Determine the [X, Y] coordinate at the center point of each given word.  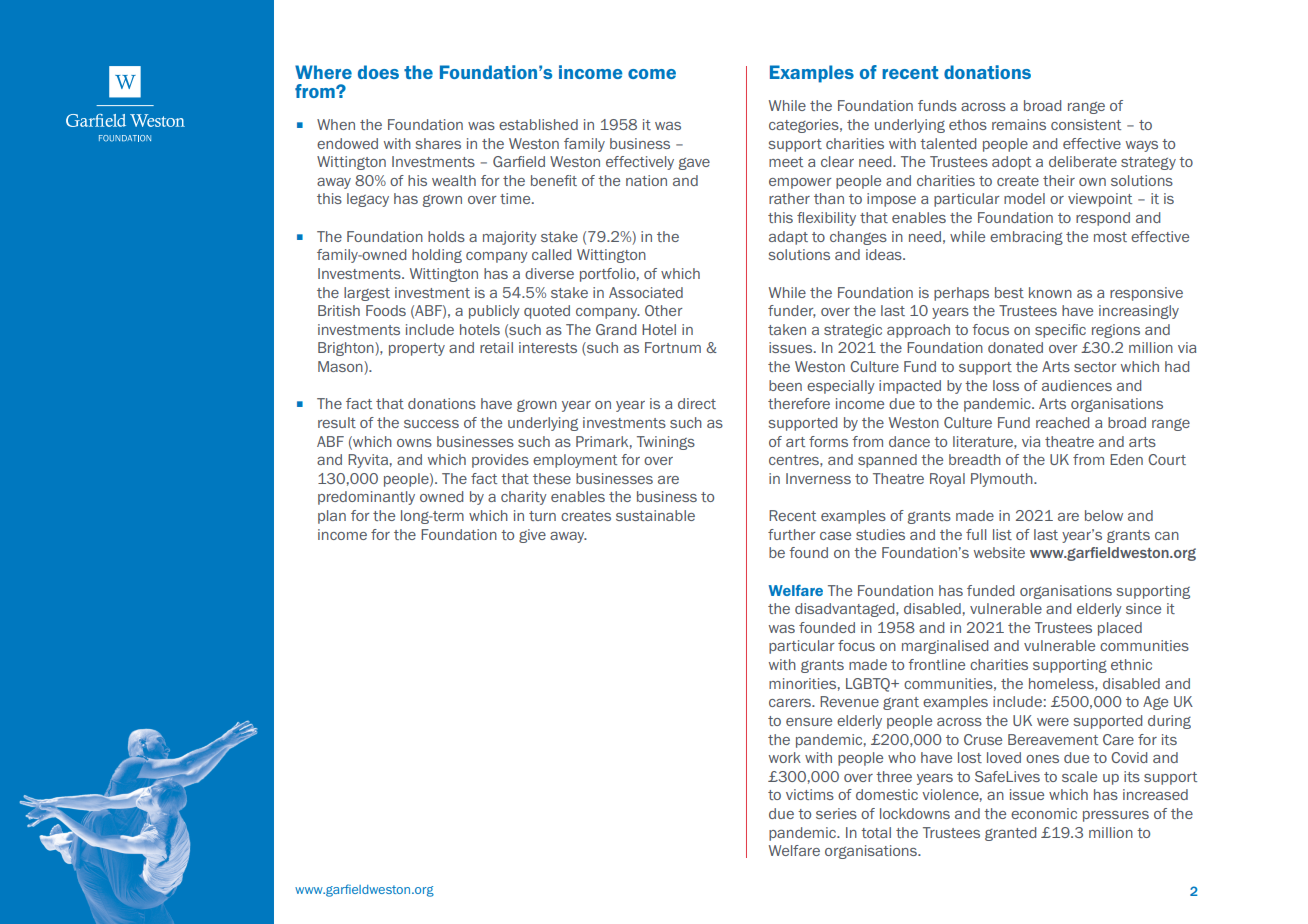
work [785, 757]
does [378, 72]
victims [810, 794]
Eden [1126, 459]
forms [828, 441]
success [431, 424]
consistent [1086, 124]
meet [786, 162]
